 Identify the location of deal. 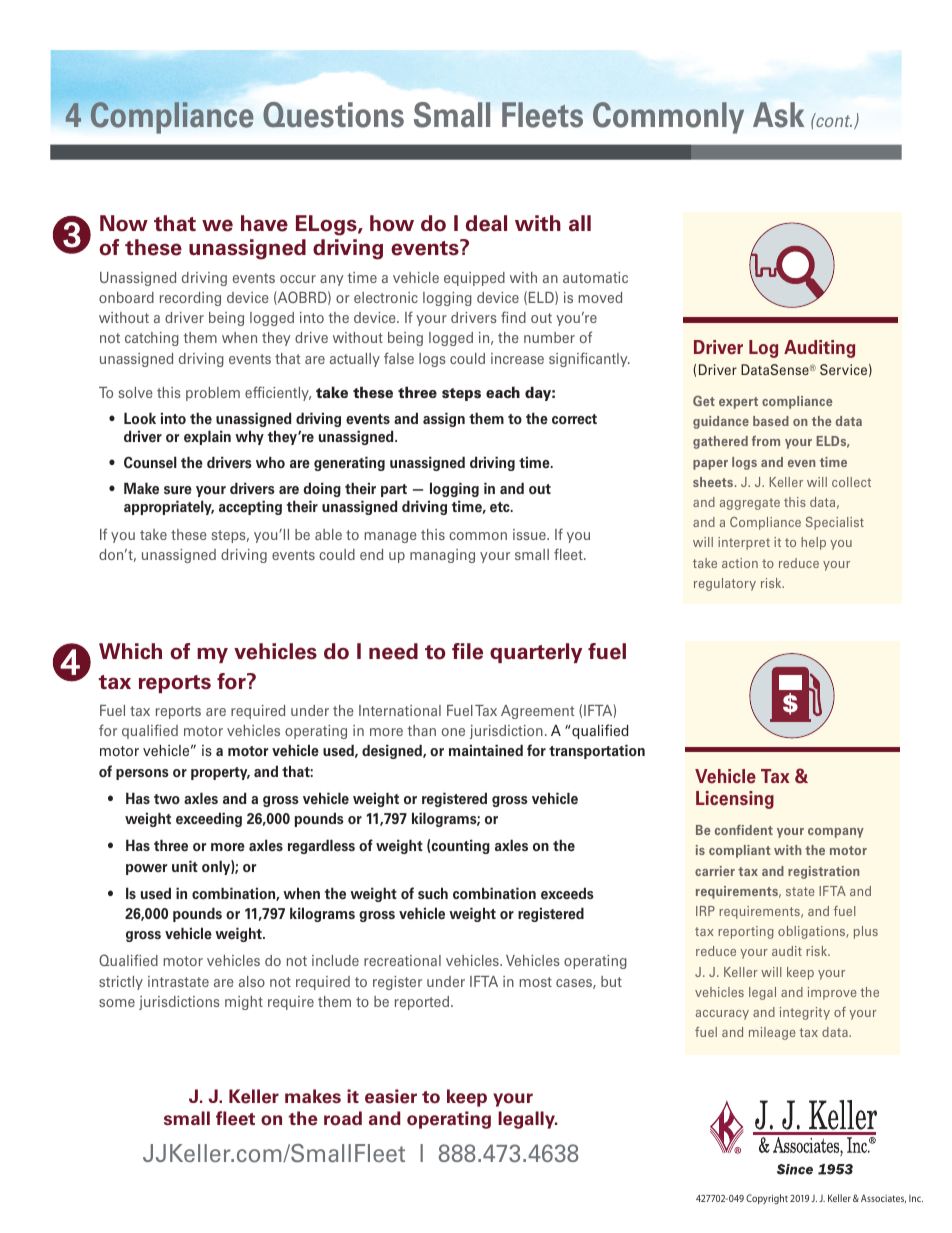
(486, 223).
